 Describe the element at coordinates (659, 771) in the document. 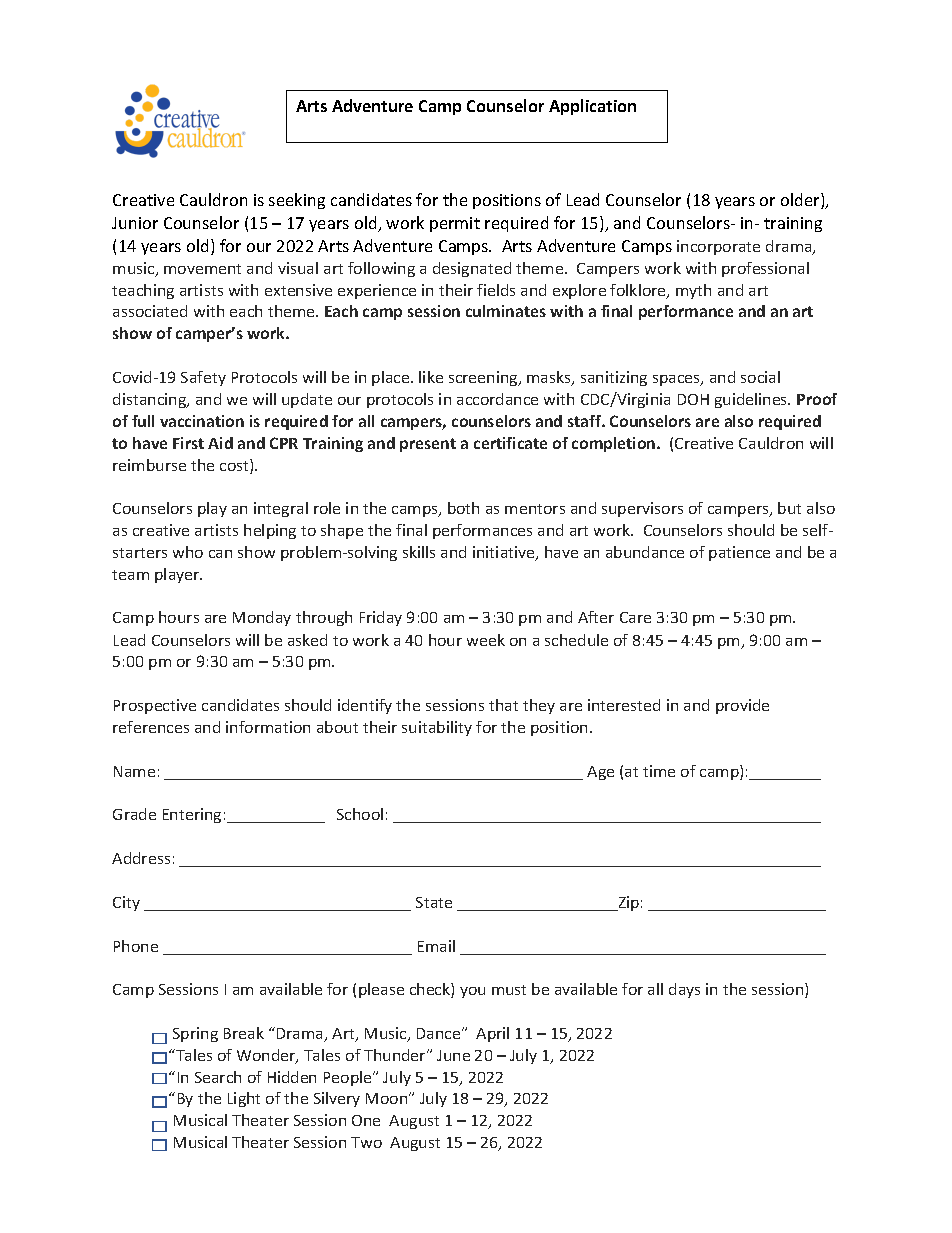

I see `time` at that location.
